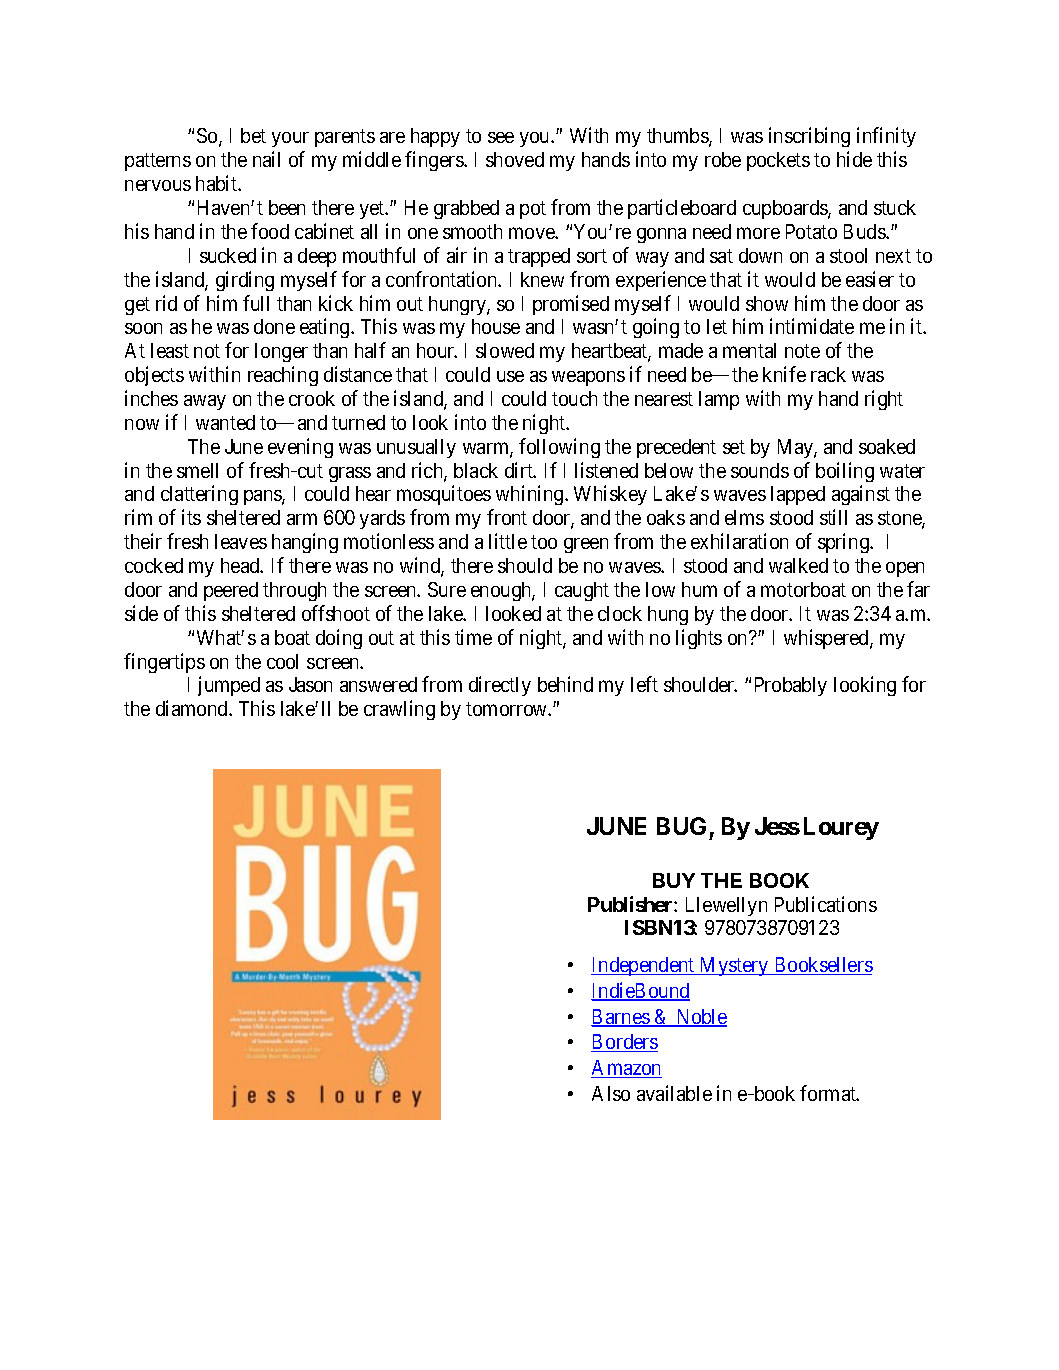 This image has width=1059, height=1370. What do you see at coordinates (266, 159) in the image?
I see `nail` at bounding box center [266, 159].
